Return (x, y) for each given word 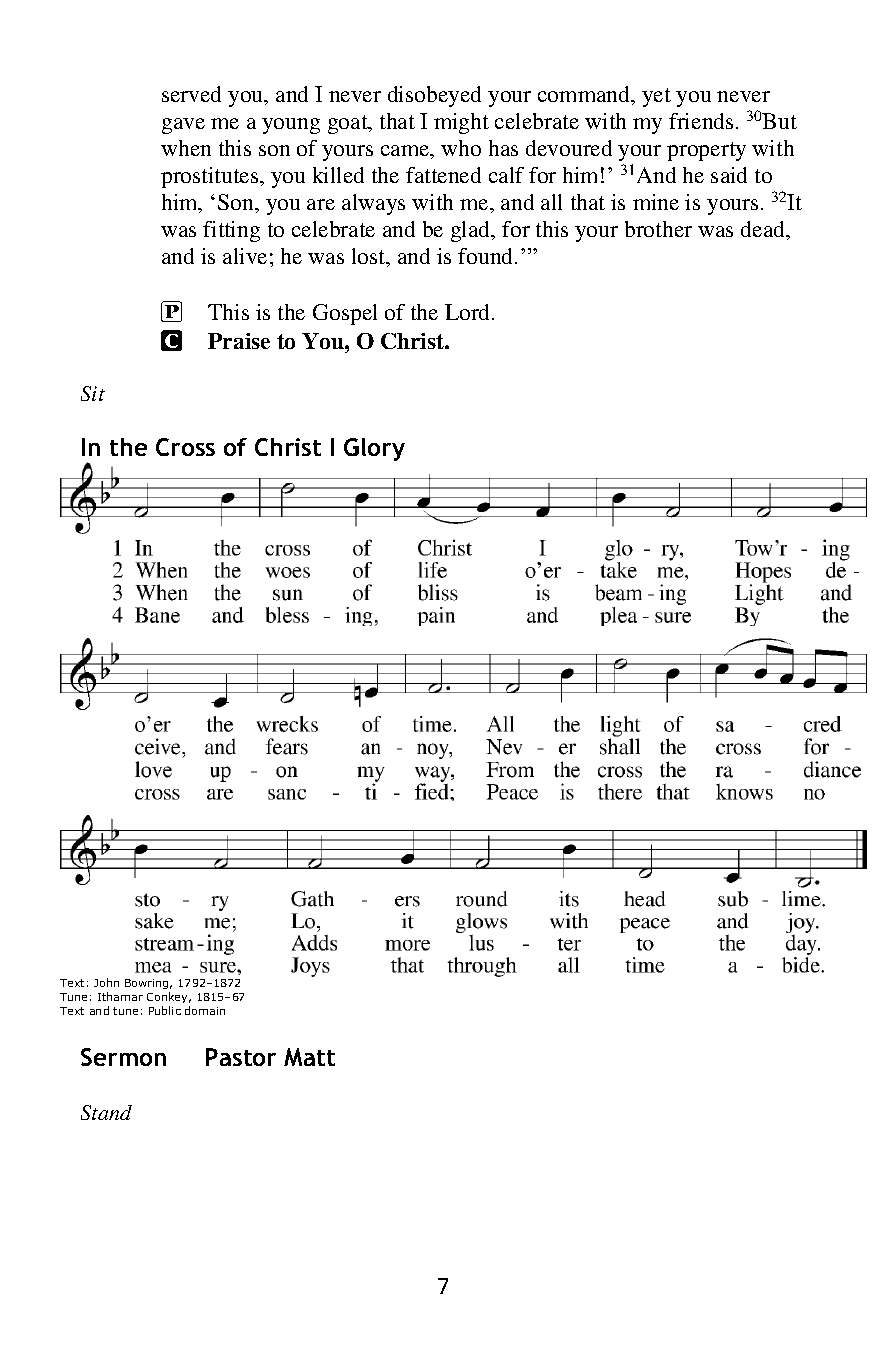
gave (183, 126)
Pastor (241, 1057)
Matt (309, 1057)
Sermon (123, 1057)
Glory (374, 449)
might (461, 123)
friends (701, 121)
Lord (469, 312)
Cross (185, 447)
